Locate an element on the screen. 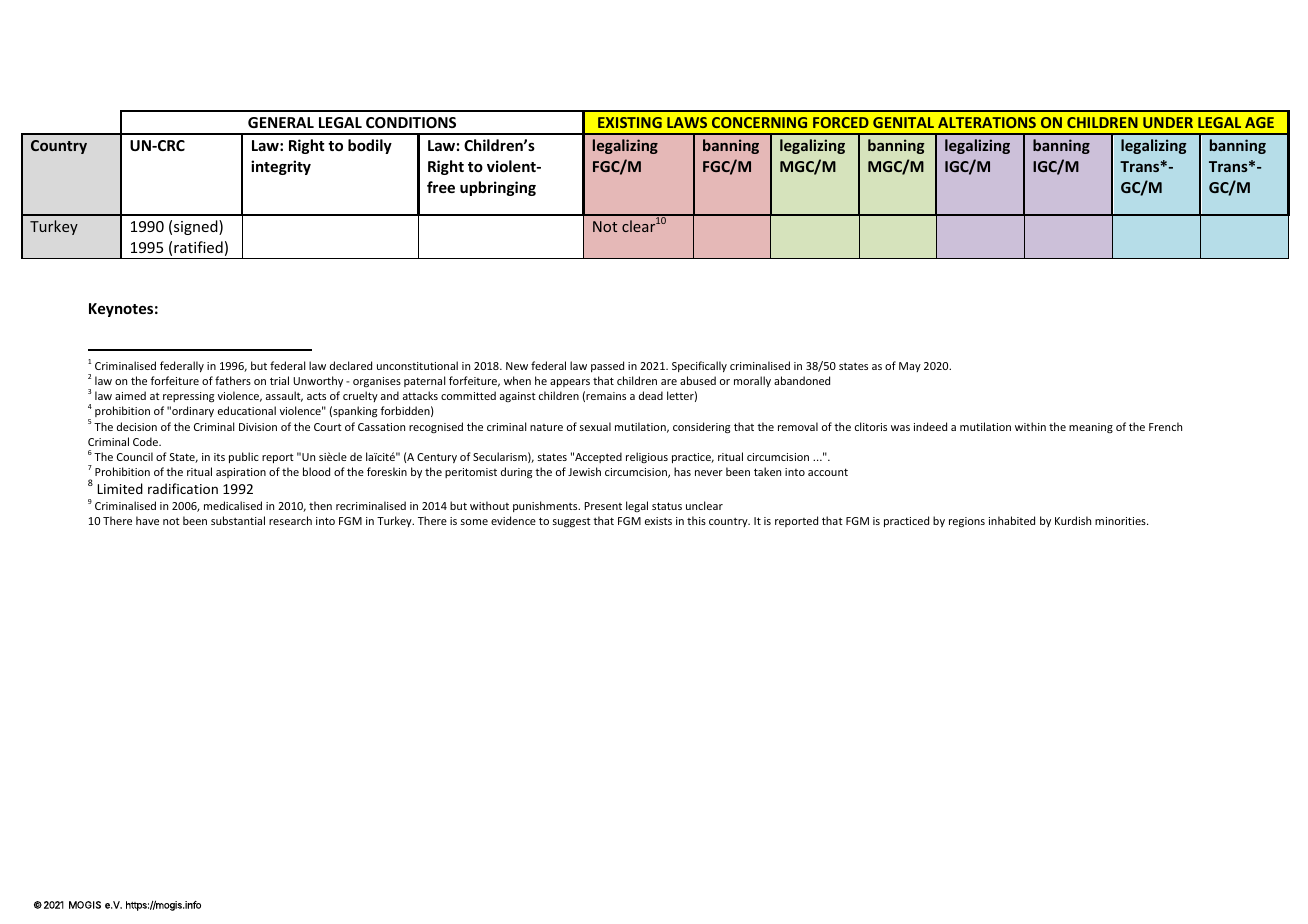  signed is located at coordinates (197, 227).
